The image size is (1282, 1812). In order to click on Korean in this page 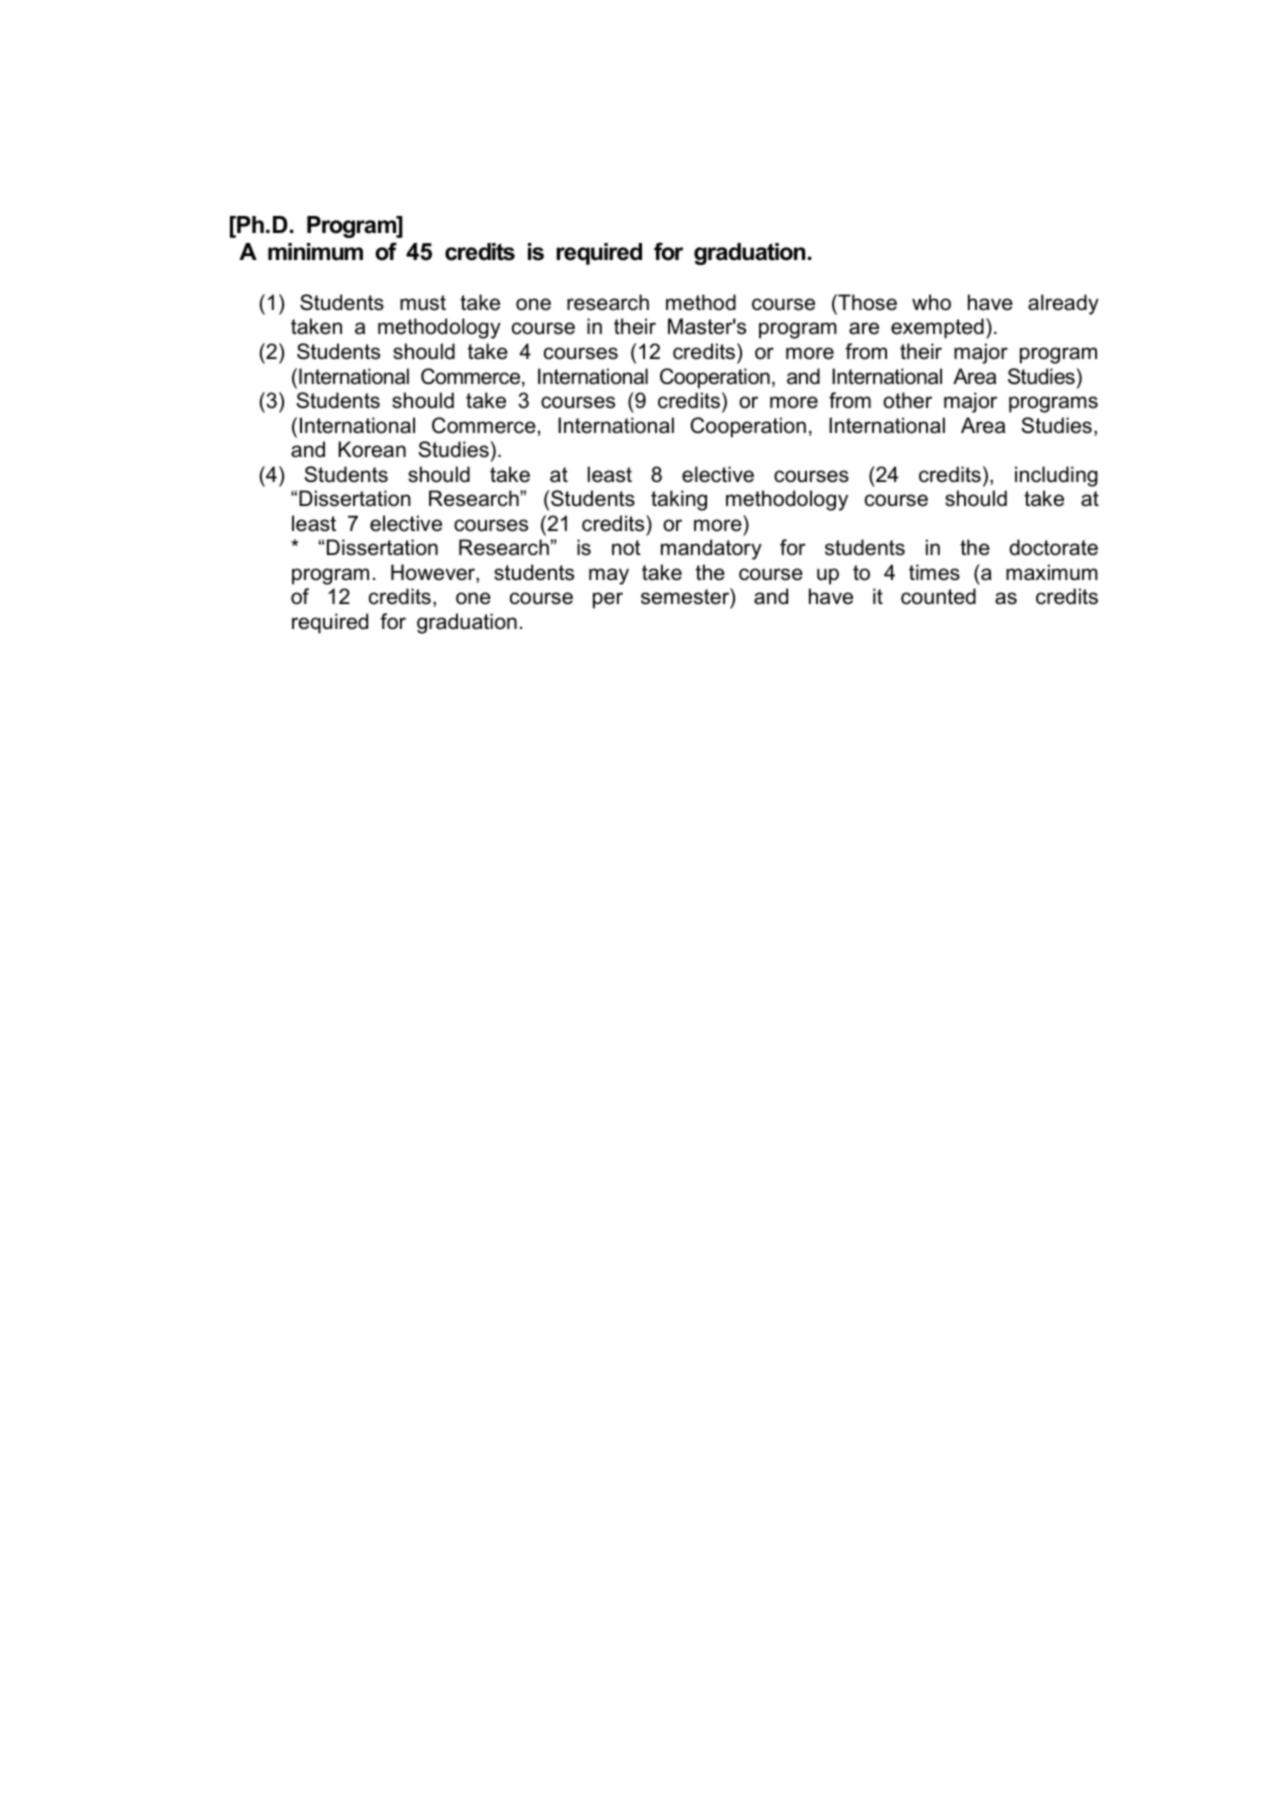, I will do `click(372, 449)`.
